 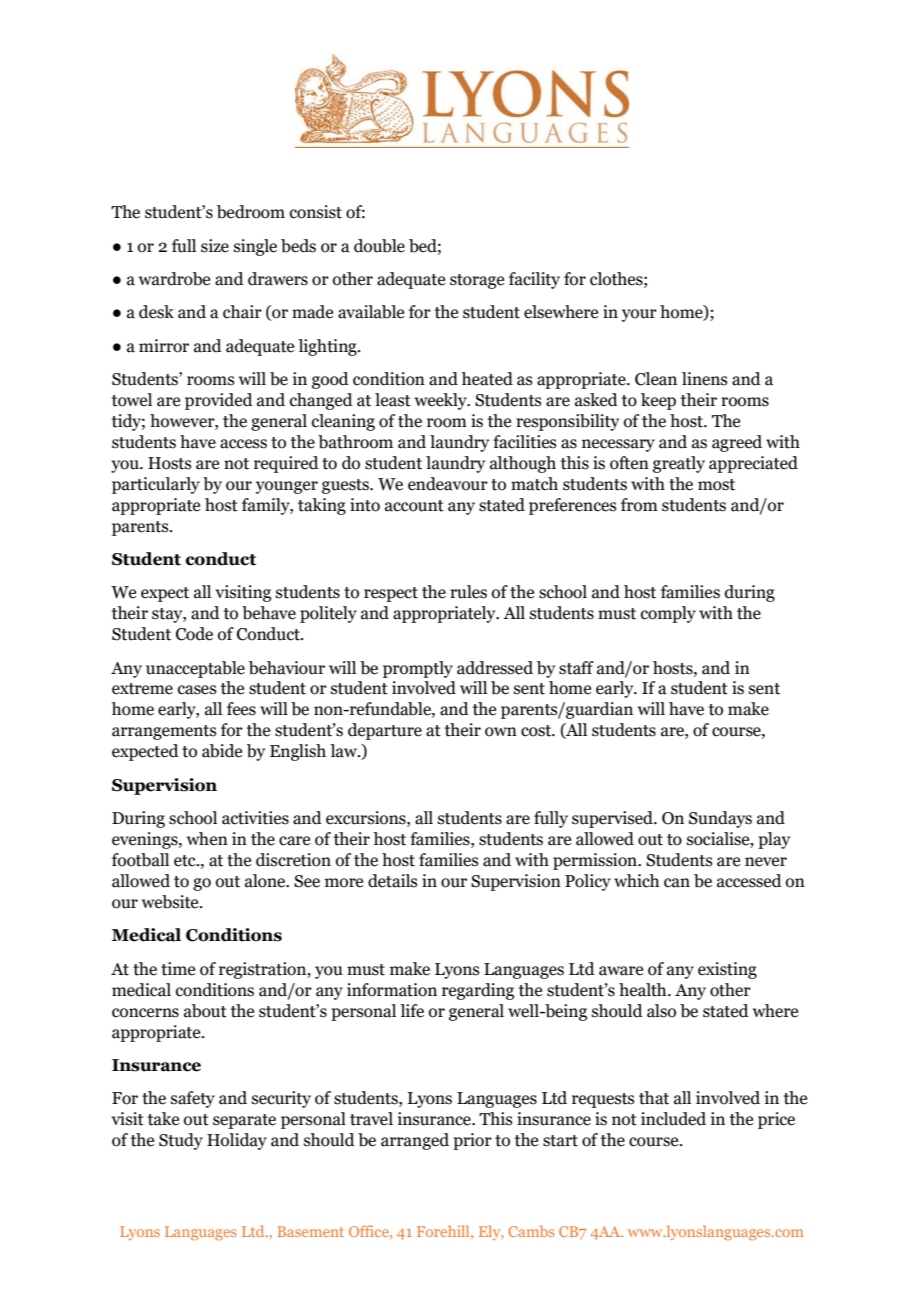 I want to click on Code, so click(x=194, y=634).
